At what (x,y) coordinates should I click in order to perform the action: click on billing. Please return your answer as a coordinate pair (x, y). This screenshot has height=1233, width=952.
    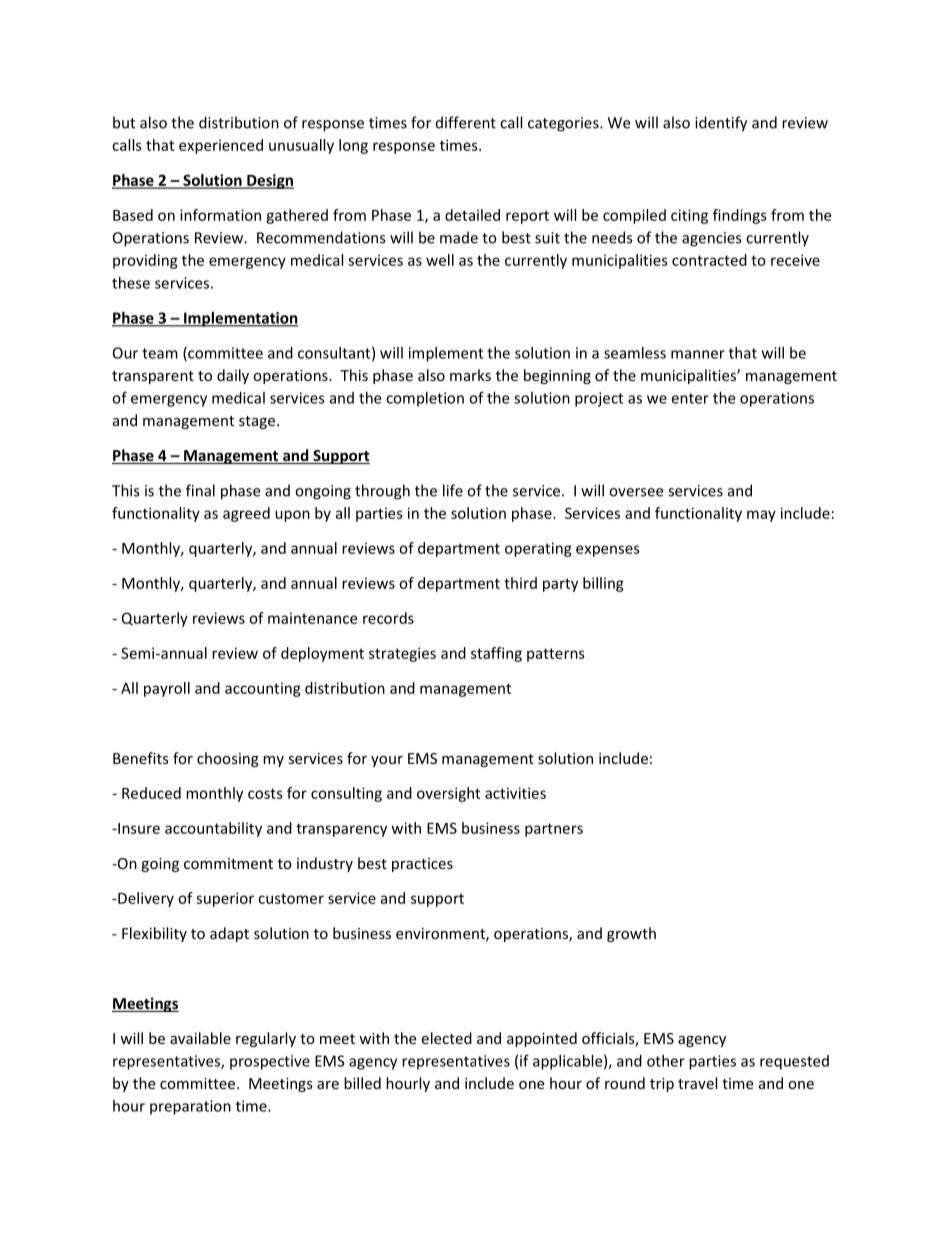
    Looking at the image, I should click on (603, 584).
